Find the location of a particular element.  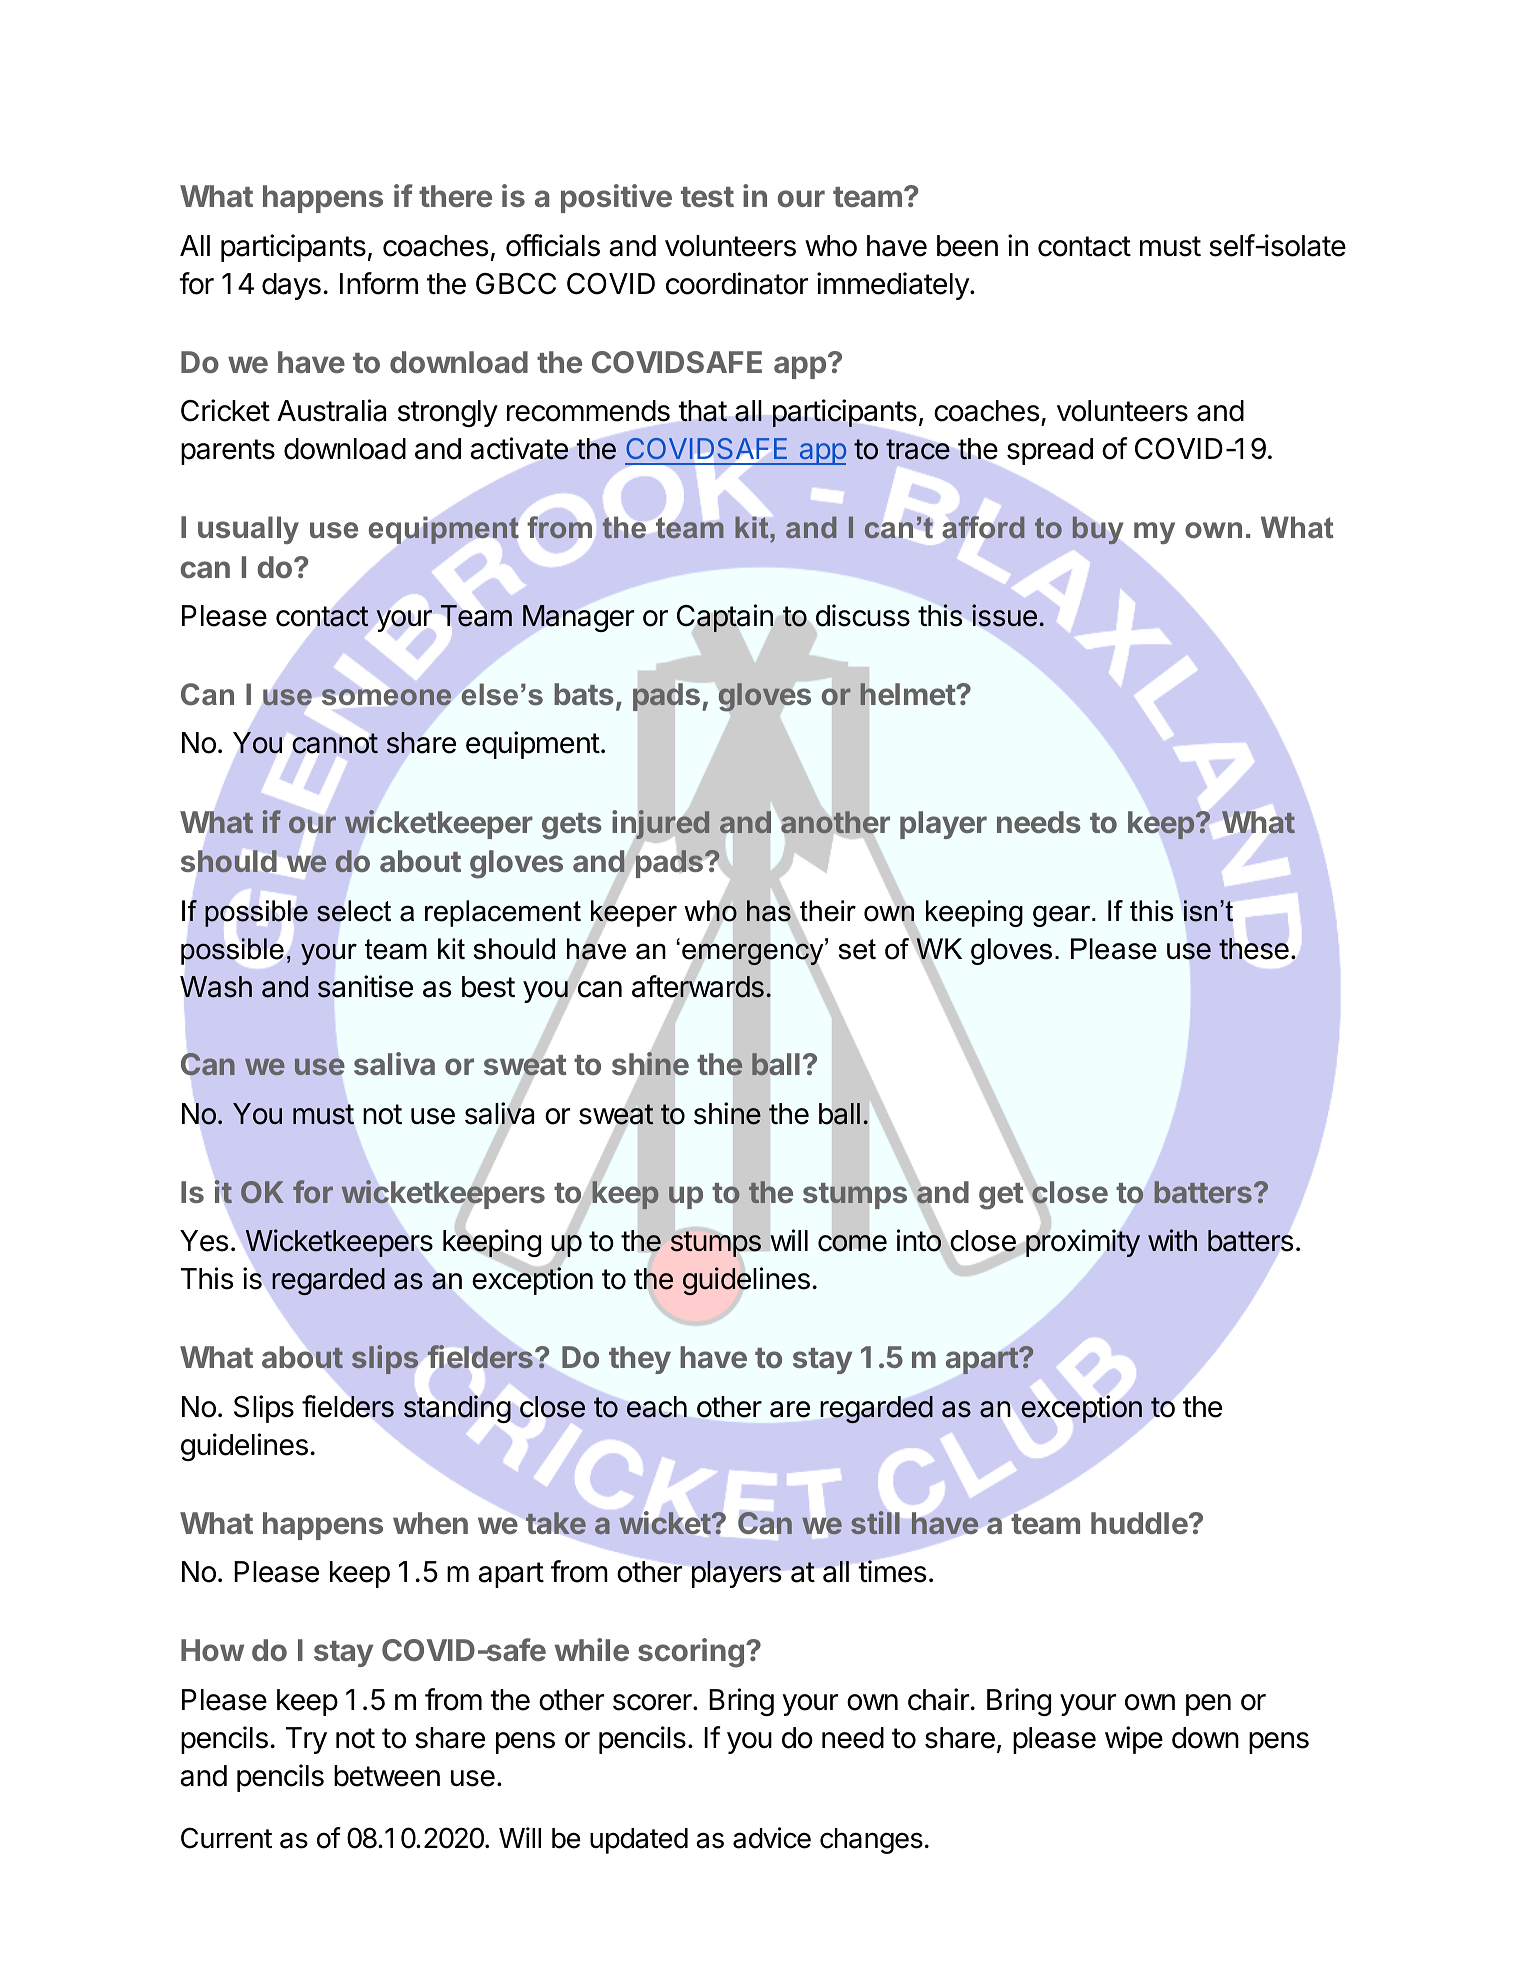

been is located at coordinates (967, 246).
